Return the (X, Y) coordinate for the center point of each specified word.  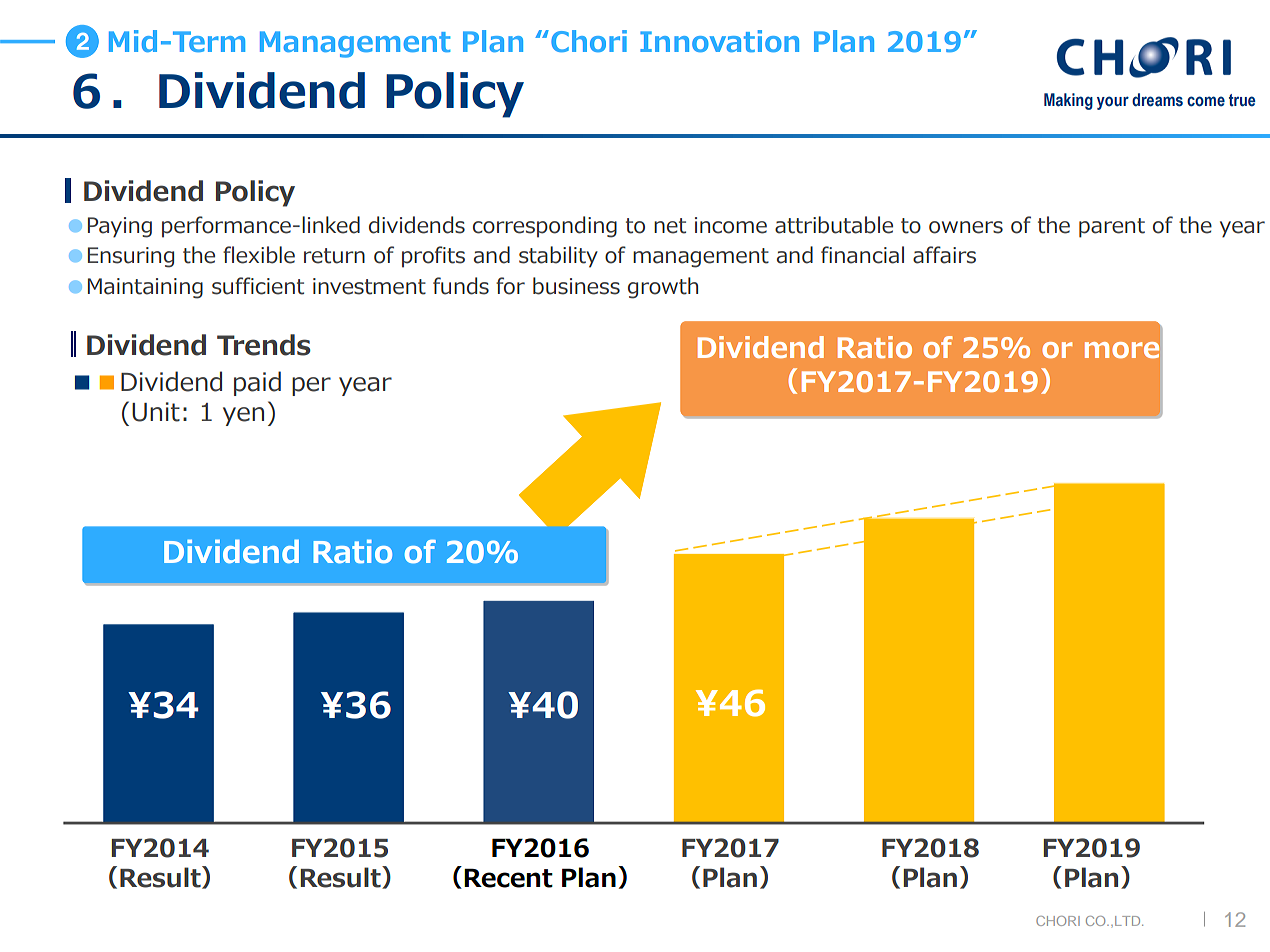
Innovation (719, 41)
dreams (1157, 100)
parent (1112, 228)
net (670, 226)
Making (1068, 101)
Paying (120, 227)
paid (257, 383)
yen (243, 416)
